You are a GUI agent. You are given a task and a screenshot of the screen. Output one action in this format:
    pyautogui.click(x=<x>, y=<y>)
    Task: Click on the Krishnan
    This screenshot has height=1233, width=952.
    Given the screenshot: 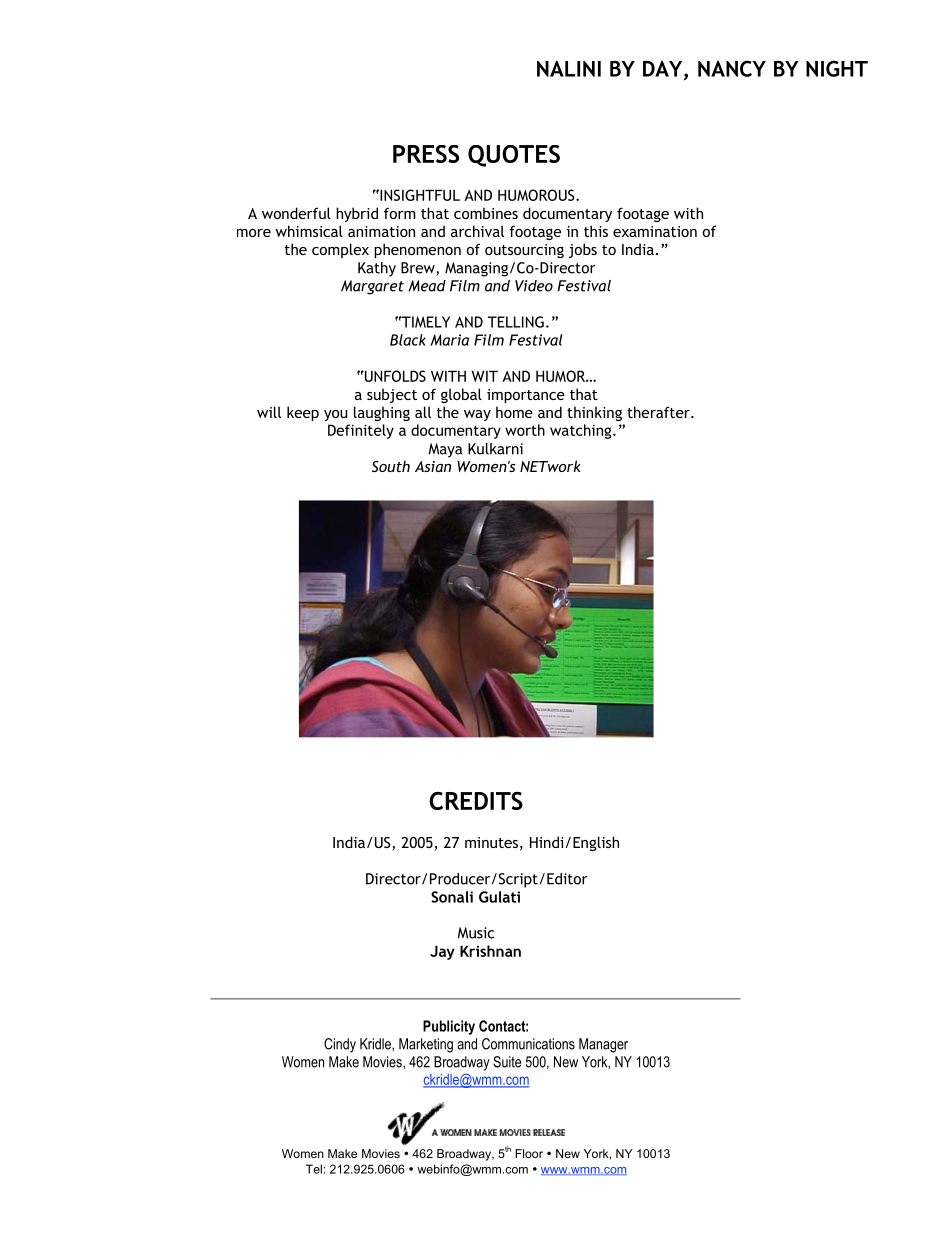 What is the action you would take?
    pyautogui.click(x=490, y=951)
